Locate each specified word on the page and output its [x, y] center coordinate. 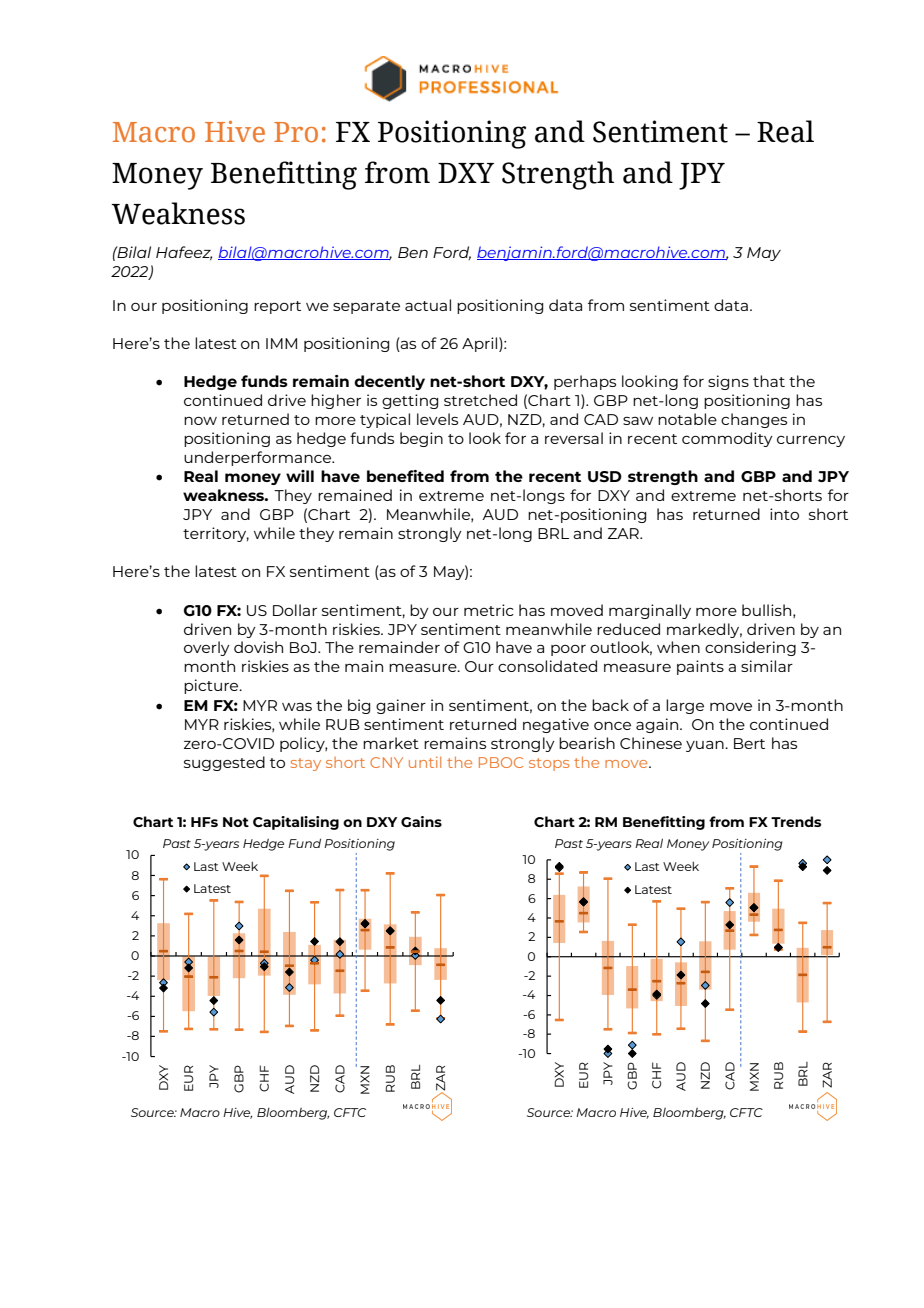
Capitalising [296, 823]
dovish [258, 647]
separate [366, 307]
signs [728, 382]
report [277, 307]
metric [489, 610]
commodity [727, 439]
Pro [296, 132]
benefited [405, 476]
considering [750, 648]
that [769, 381]
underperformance [259, 458]
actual [428, 305]
